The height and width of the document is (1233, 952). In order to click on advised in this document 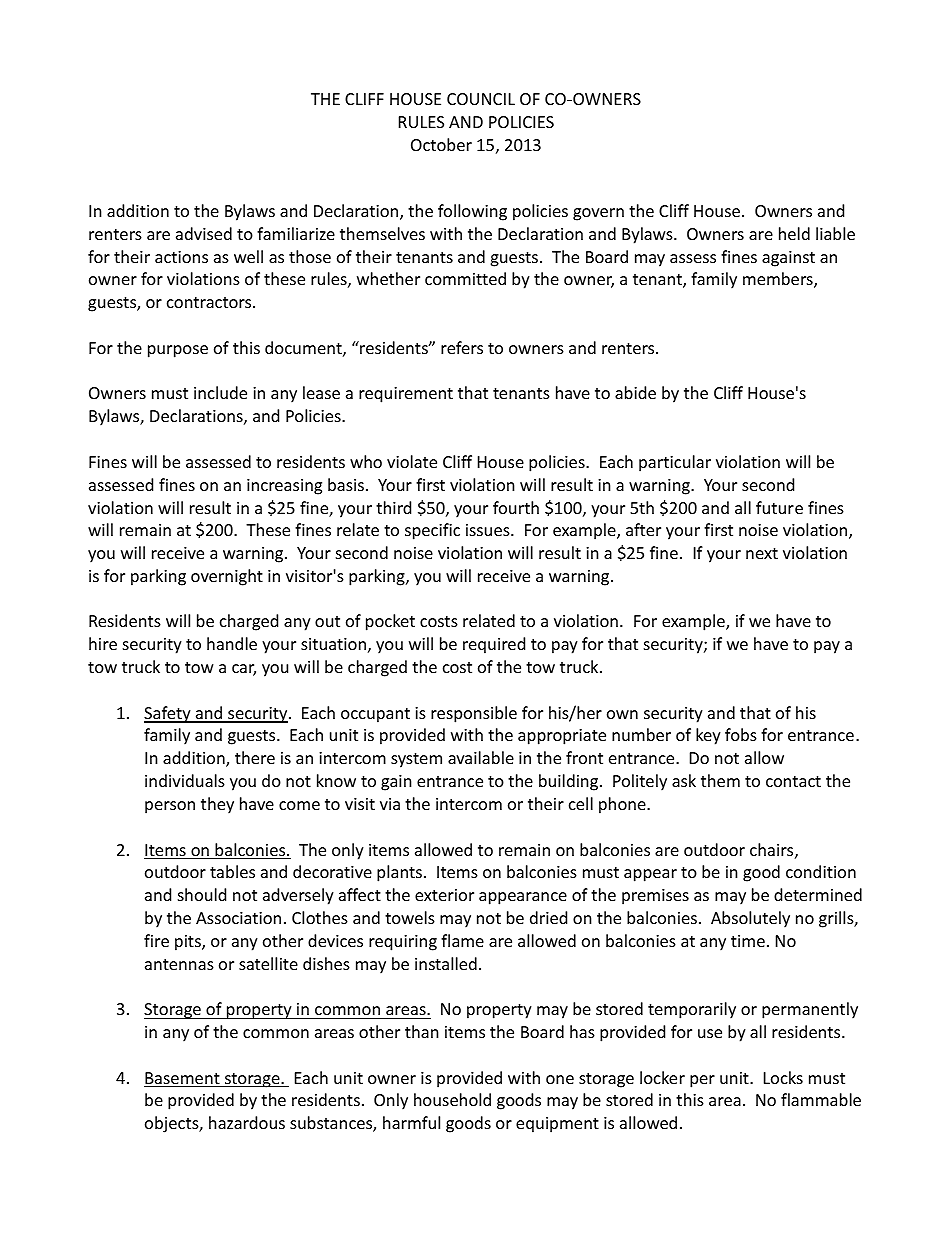, I will do `click(204, 233)`.
